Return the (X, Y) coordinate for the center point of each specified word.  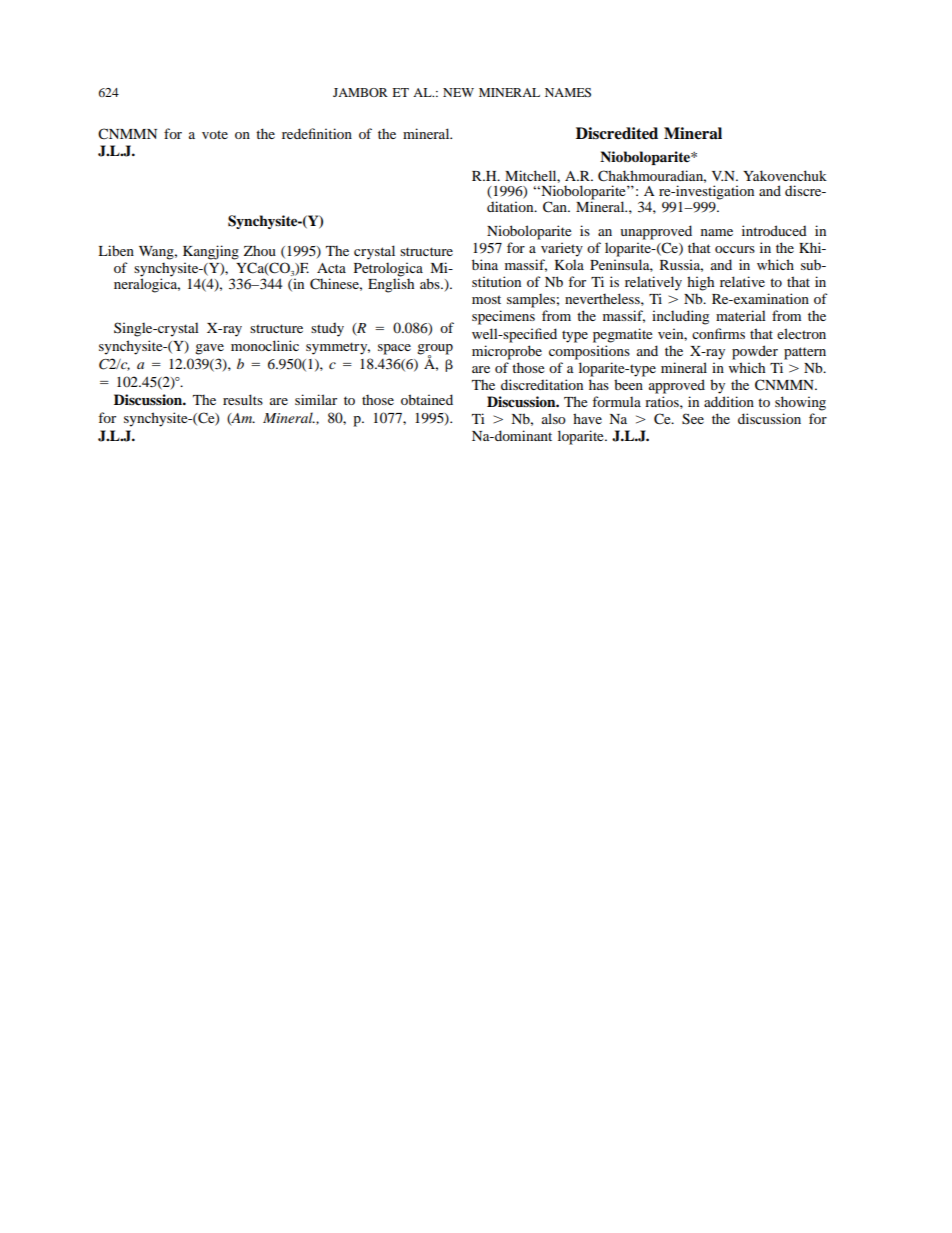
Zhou (260, 250)
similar (316, 399)
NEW (458, 92)
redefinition (317, 133)
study (327, 330)
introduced (774, 230)
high (700, 283)
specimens (503, 317)
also (554, 418)
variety (562, 249)
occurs (735, 249)
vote (215, 134)
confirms (718, 333)
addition (729, 401)
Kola (569, 264)
